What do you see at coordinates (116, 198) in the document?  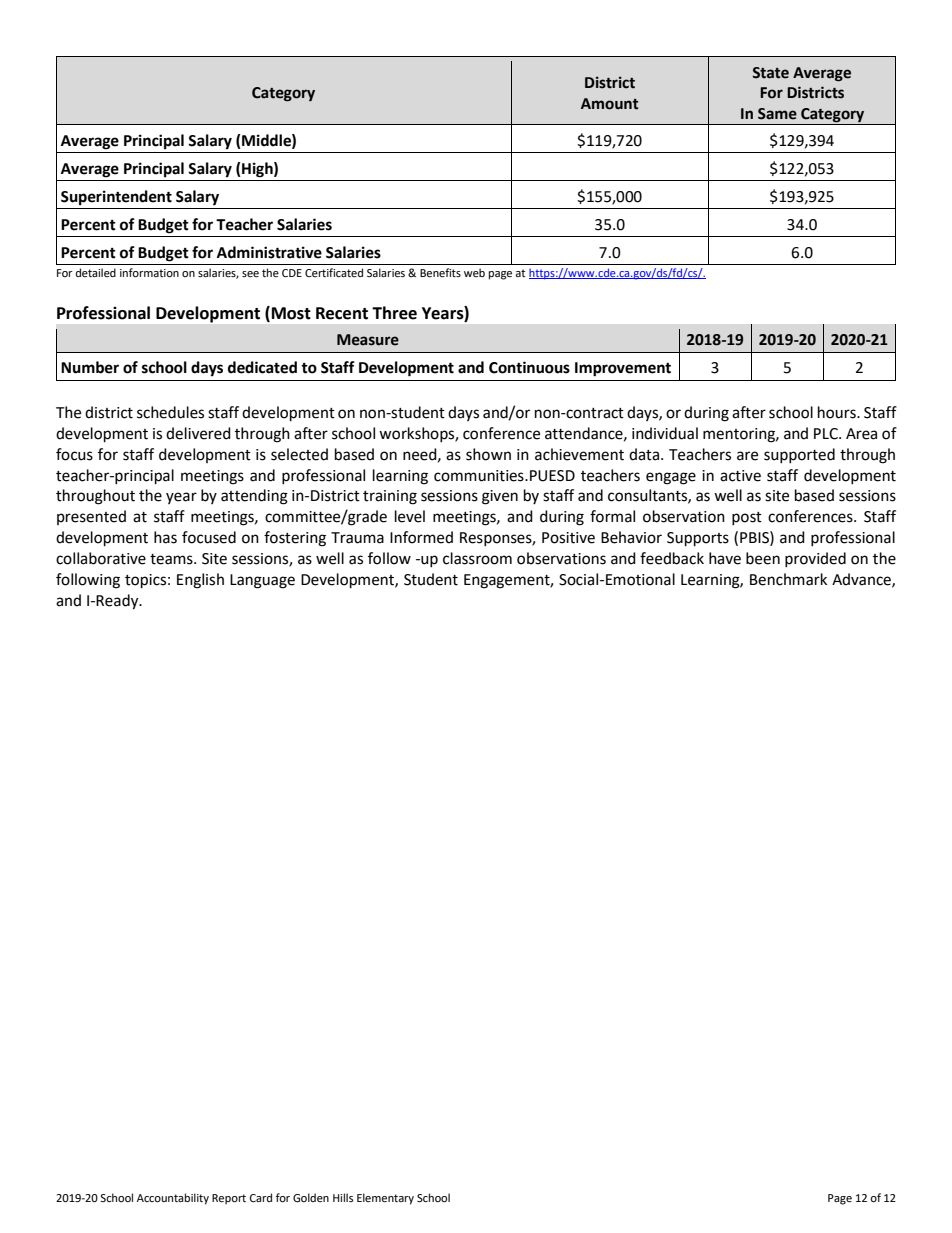 I see `Superintendent` at bounding box center [116, 198].
